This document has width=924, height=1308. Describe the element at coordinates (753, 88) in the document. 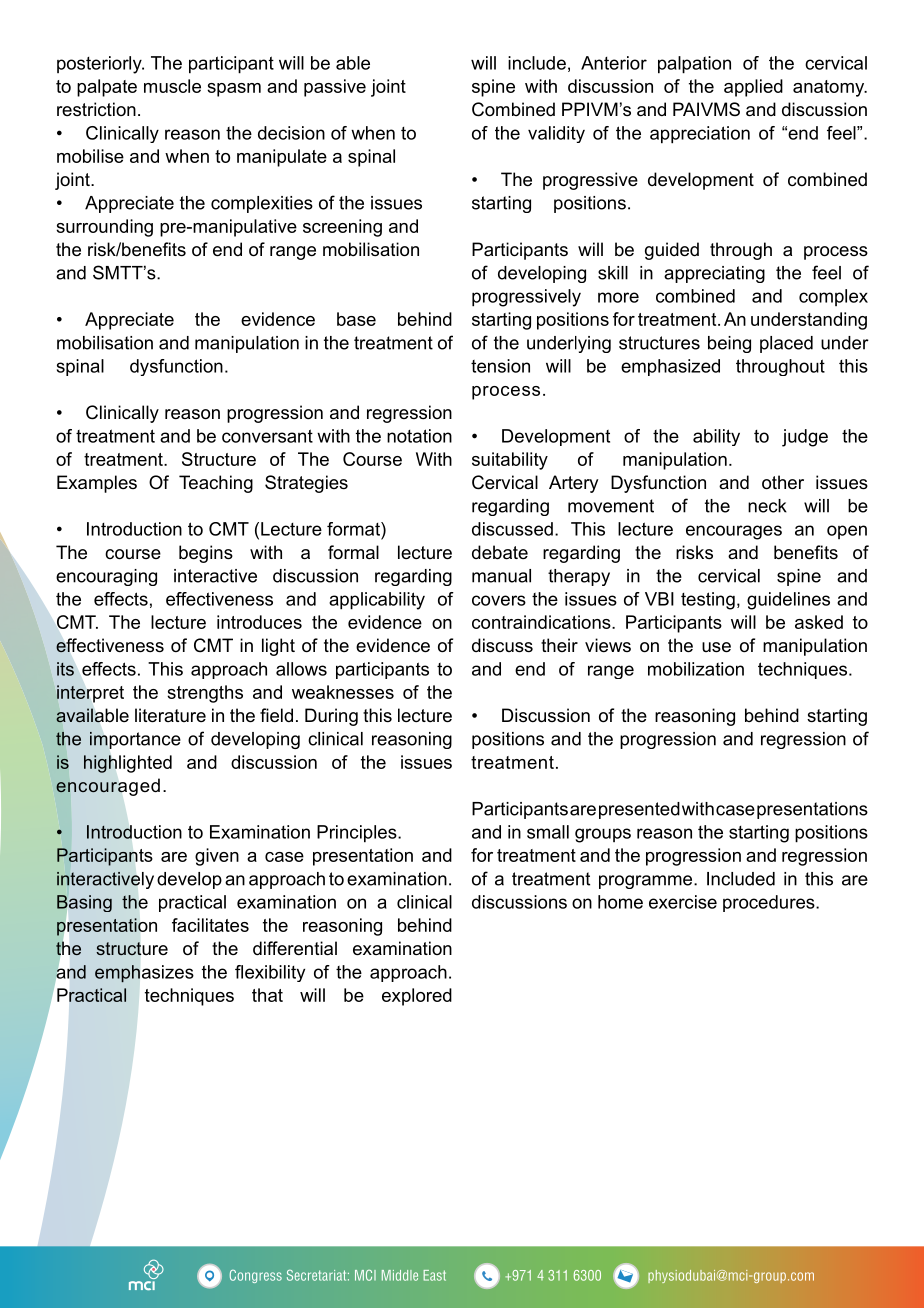

I see `applied` at that location.
